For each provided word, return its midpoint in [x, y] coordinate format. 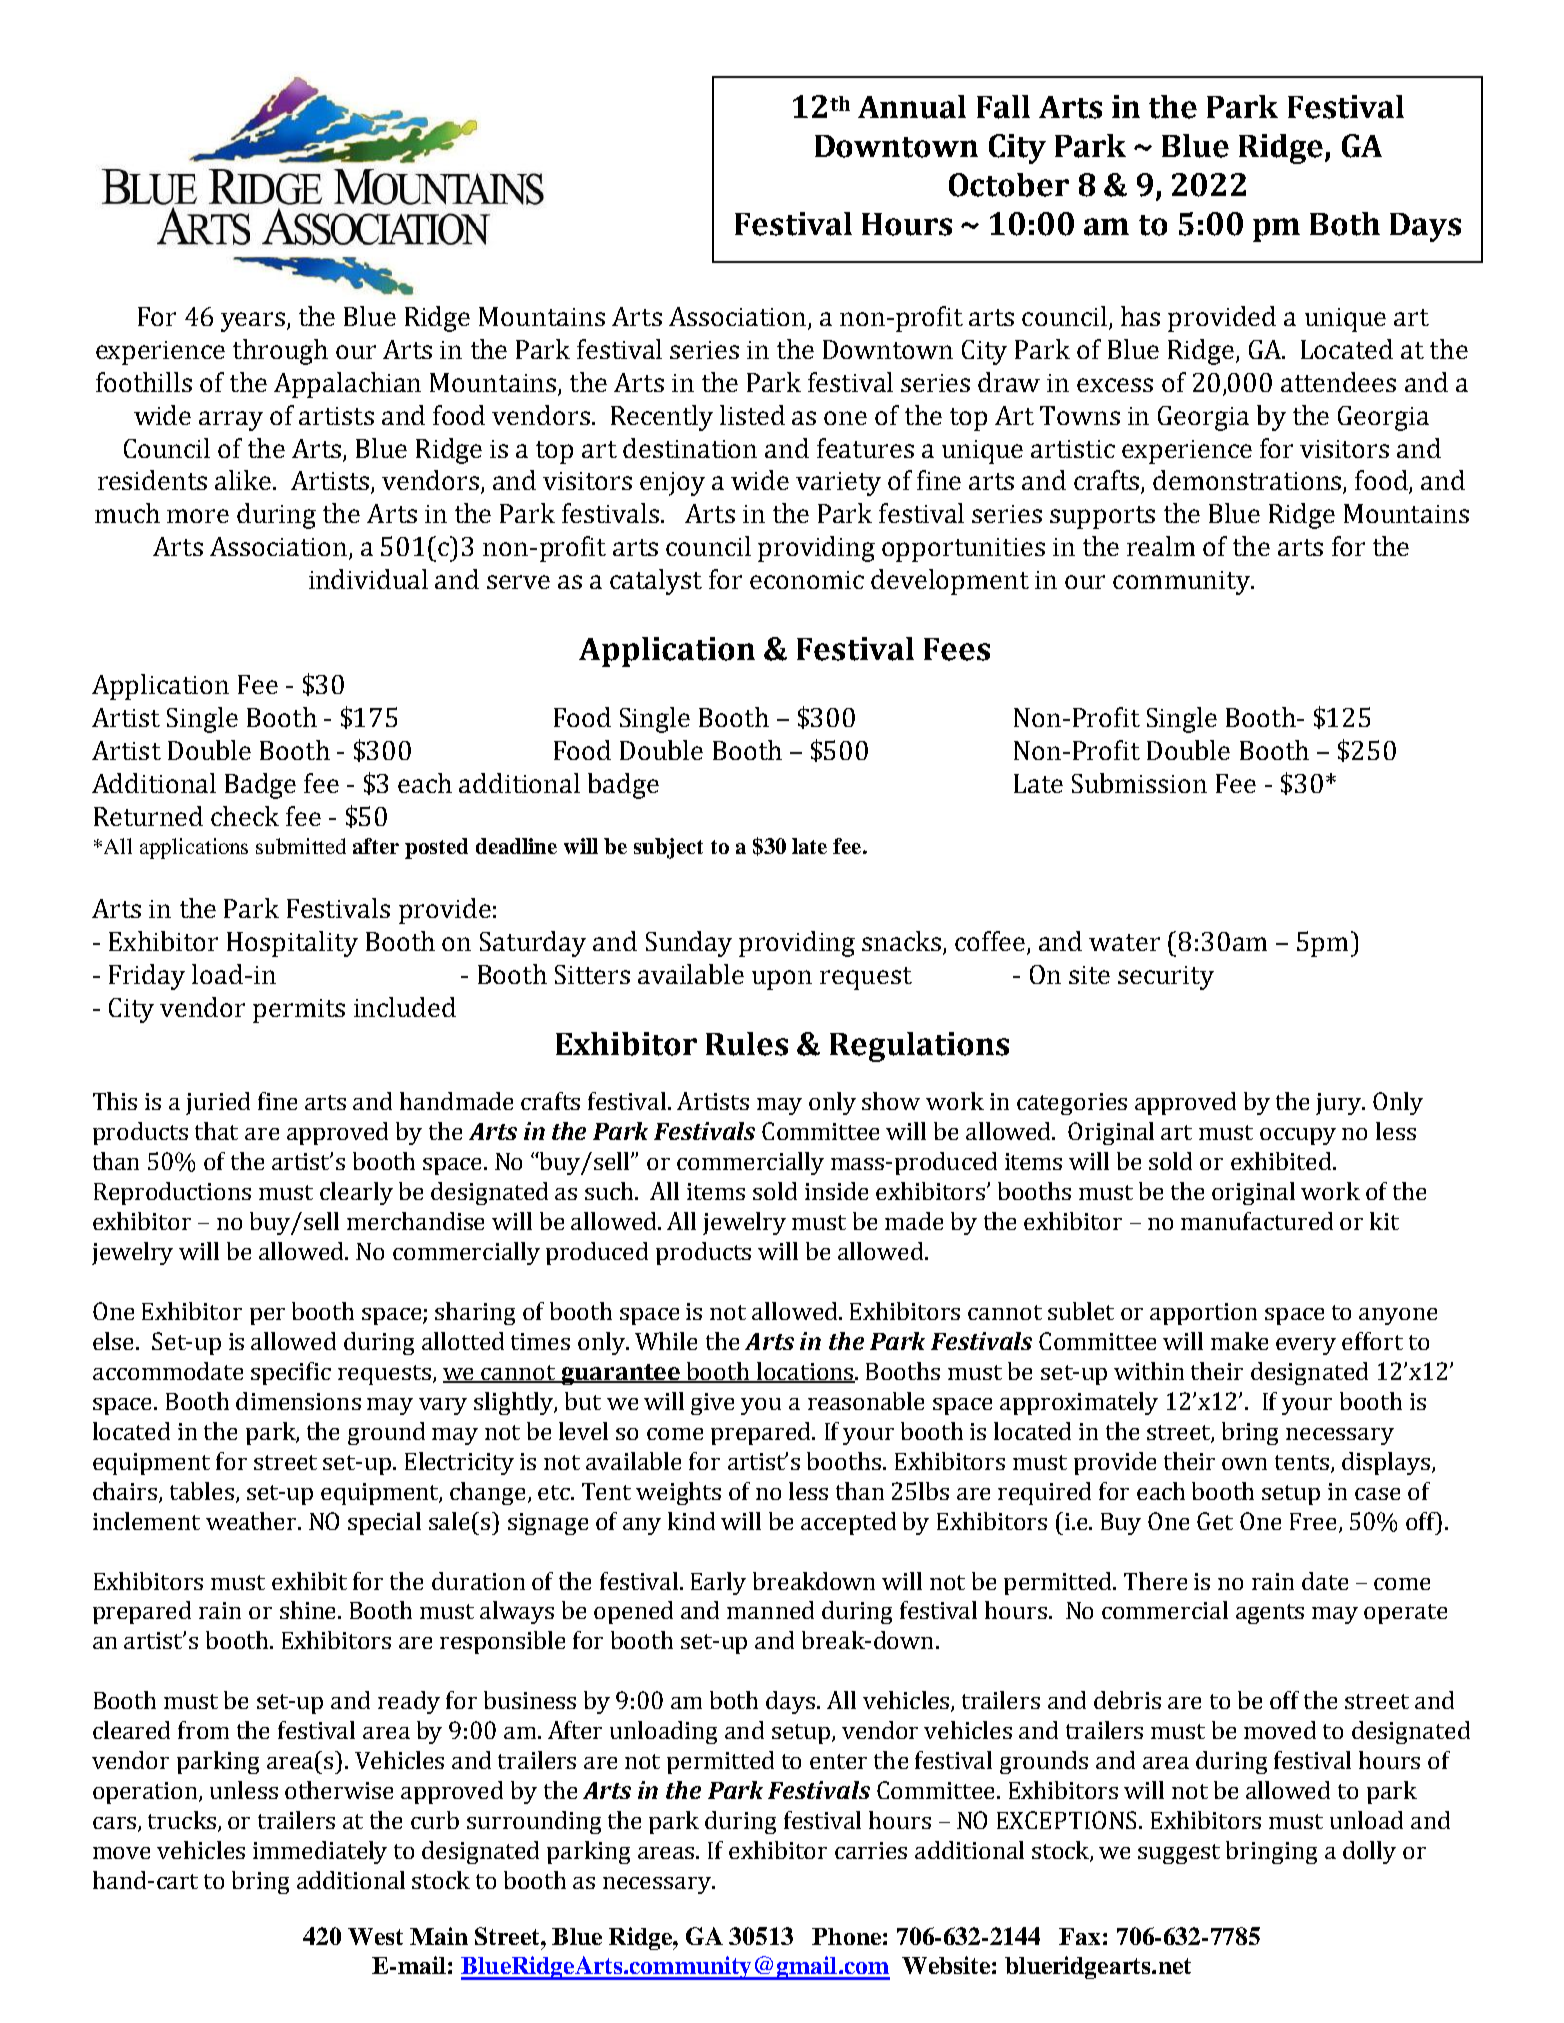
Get [1215, 1521]
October [1009, 185]
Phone [846, 1936]
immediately [320, 1852]
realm [1161, 546]
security [1166, 978]
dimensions [298, 1401]
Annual [912, 107]
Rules [747, 1044]
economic [807, 580]
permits [299, 1011]
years [253, 322]
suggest [1179, 1854]
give [712, 1404]
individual [368, 579]
